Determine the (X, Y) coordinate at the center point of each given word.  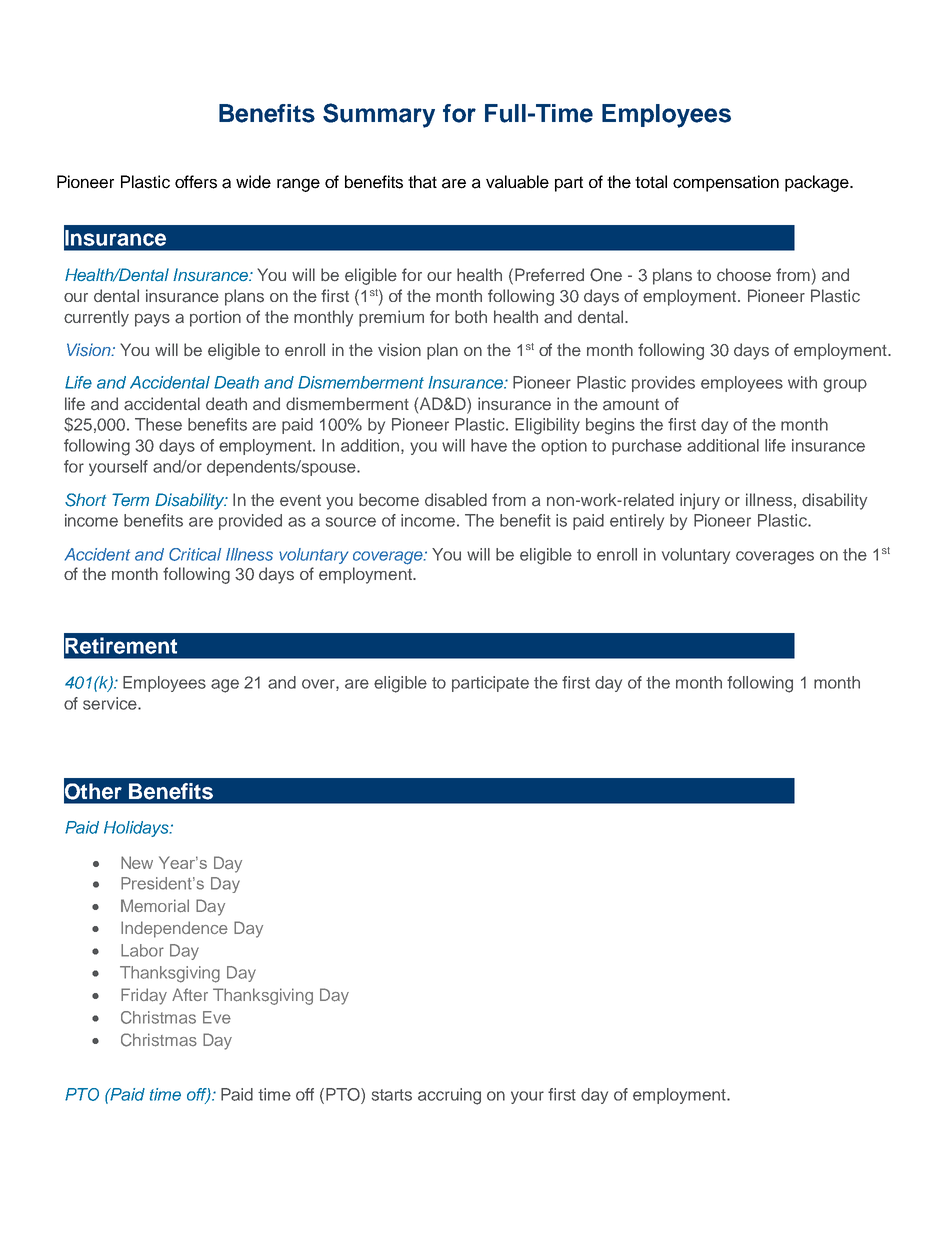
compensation (726, 183)
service (111, 703)
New (137, 862)
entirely (637, 522)
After (190, 994)
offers (196, 182)
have (489, 445)
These (158, 424)
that (422, 182)
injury (700, 501)
